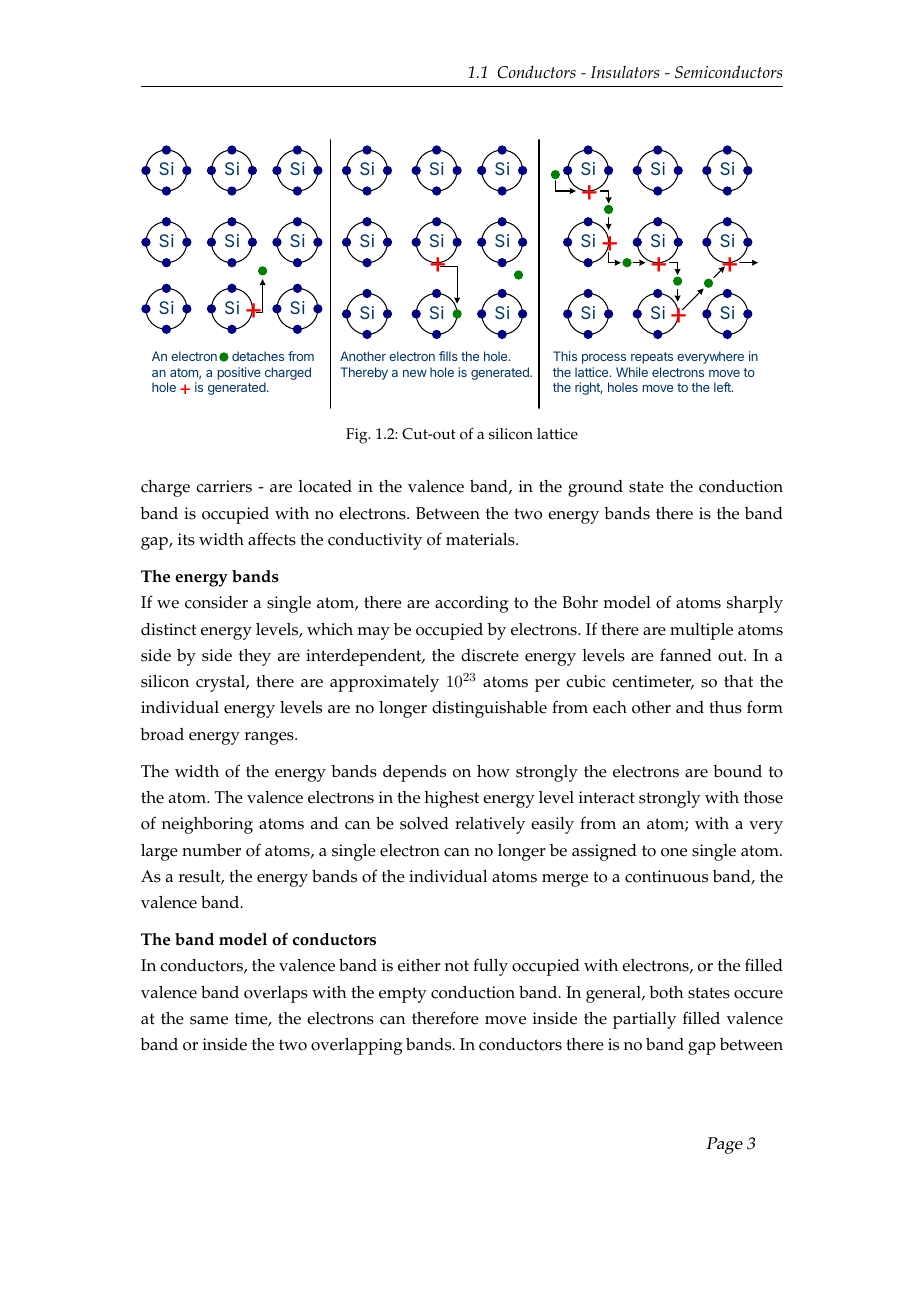 The width and height of the image is (924, 1308). I want to click on according, so click(471, 604).
